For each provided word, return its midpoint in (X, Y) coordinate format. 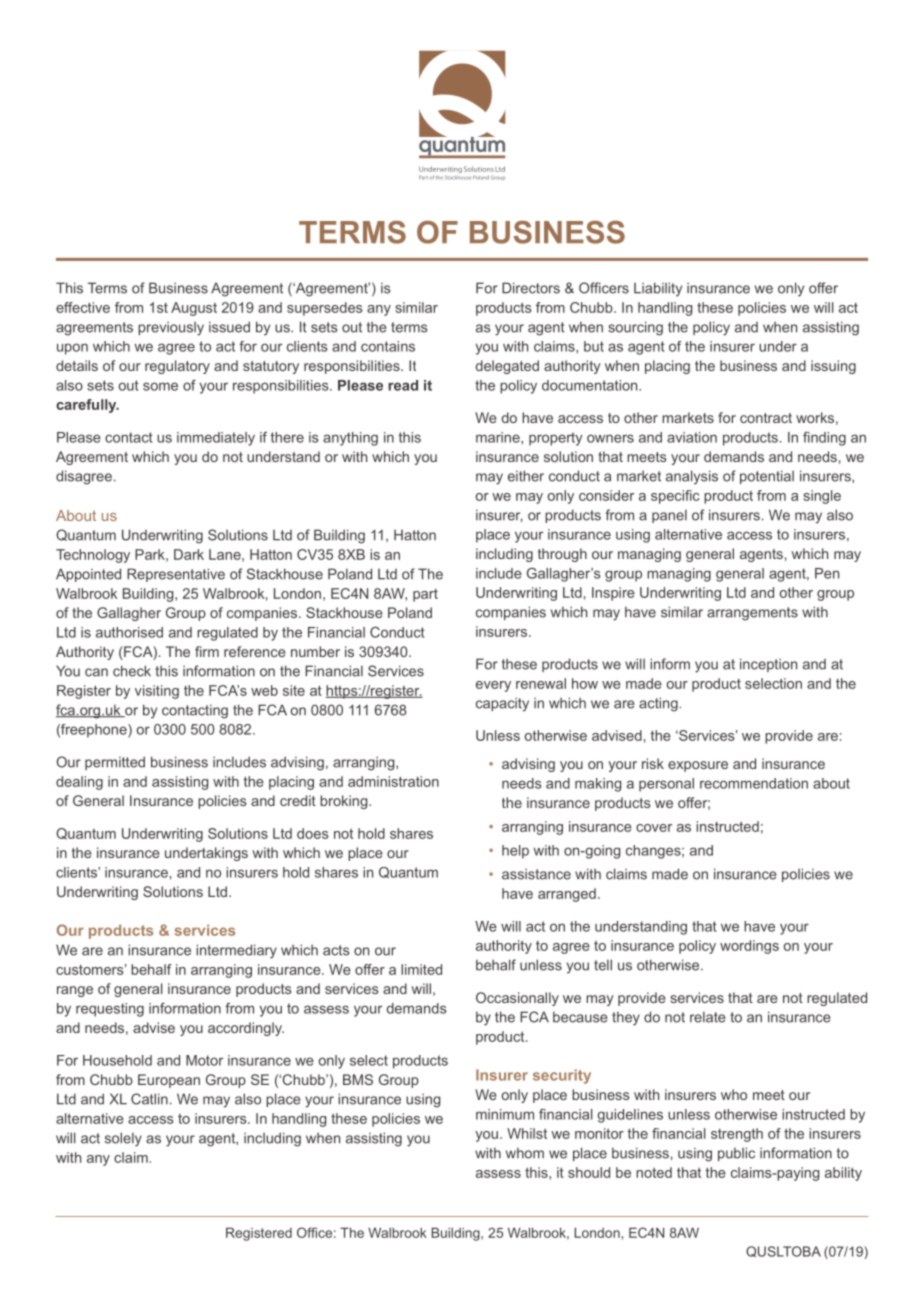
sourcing (635, 328)
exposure (698, 766)
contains (388, 346)
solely (123, 1139)
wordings (749, 947)
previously (171, 328)
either (526, 476)
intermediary (236, 951)
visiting (157, 692)
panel (669, 516)
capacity (502, 704)
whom (525, 1153)
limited (421, 969)
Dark (189, 554)
